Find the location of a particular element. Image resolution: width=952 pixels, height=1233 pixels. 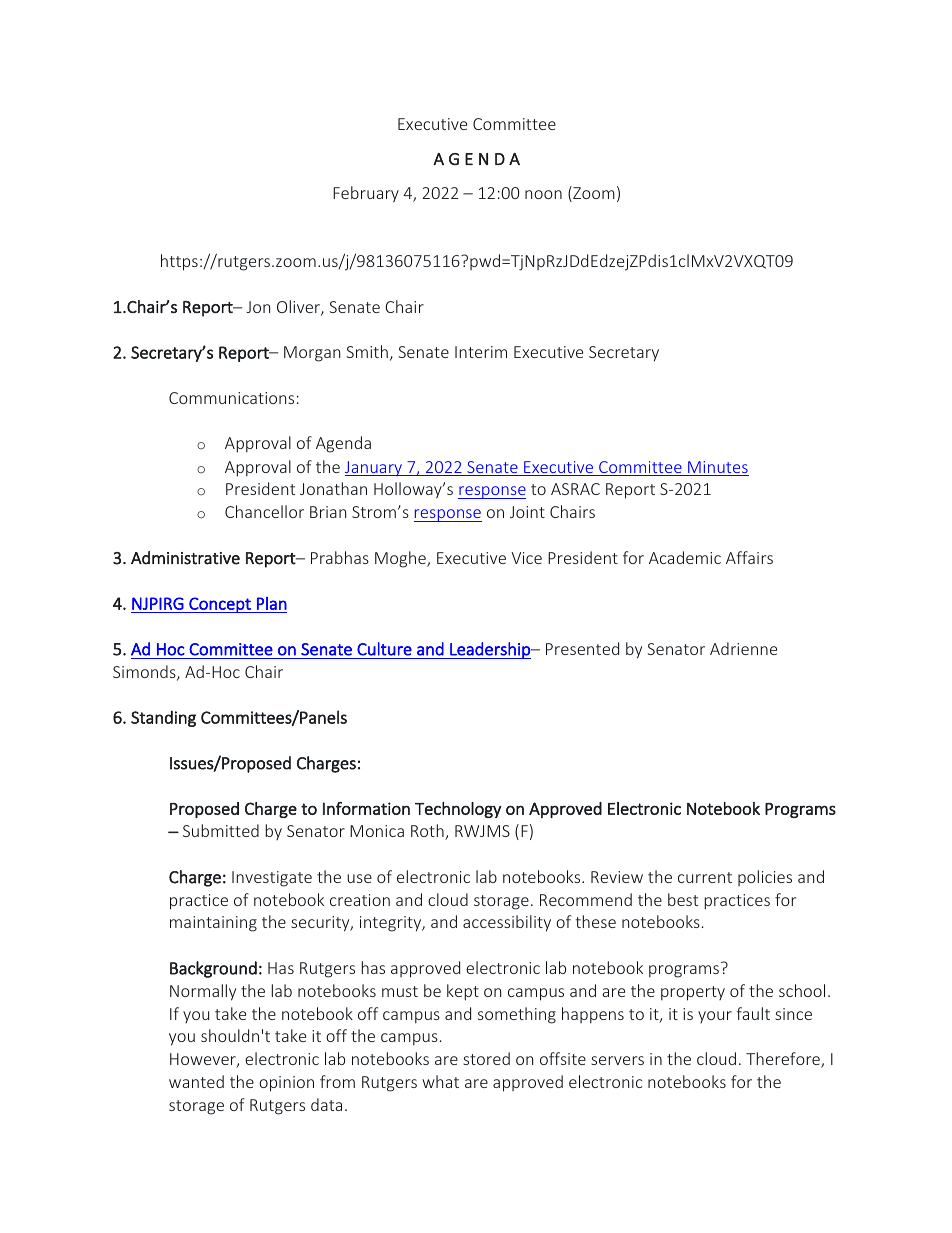

noon is located at coordinates (543, 194).
